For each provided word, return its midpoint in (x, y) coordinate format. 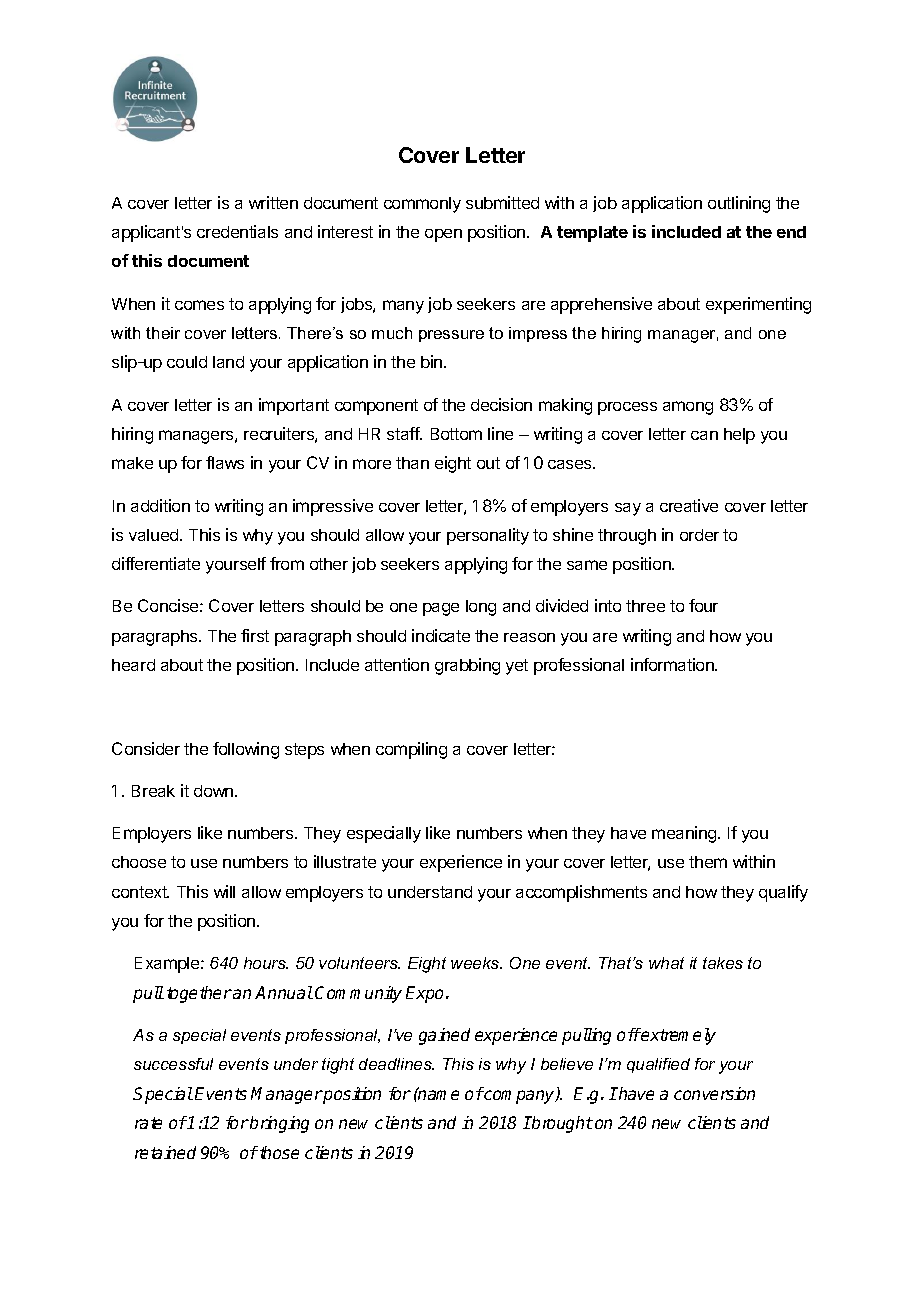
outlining (739, 204)
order (699, 535)
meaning (685, 834)
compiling (411, 750)
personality (488, 536)
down (215, 791)
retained (165, 1152)
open (443, 235)
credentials (237, 231)
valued (155, 535)
